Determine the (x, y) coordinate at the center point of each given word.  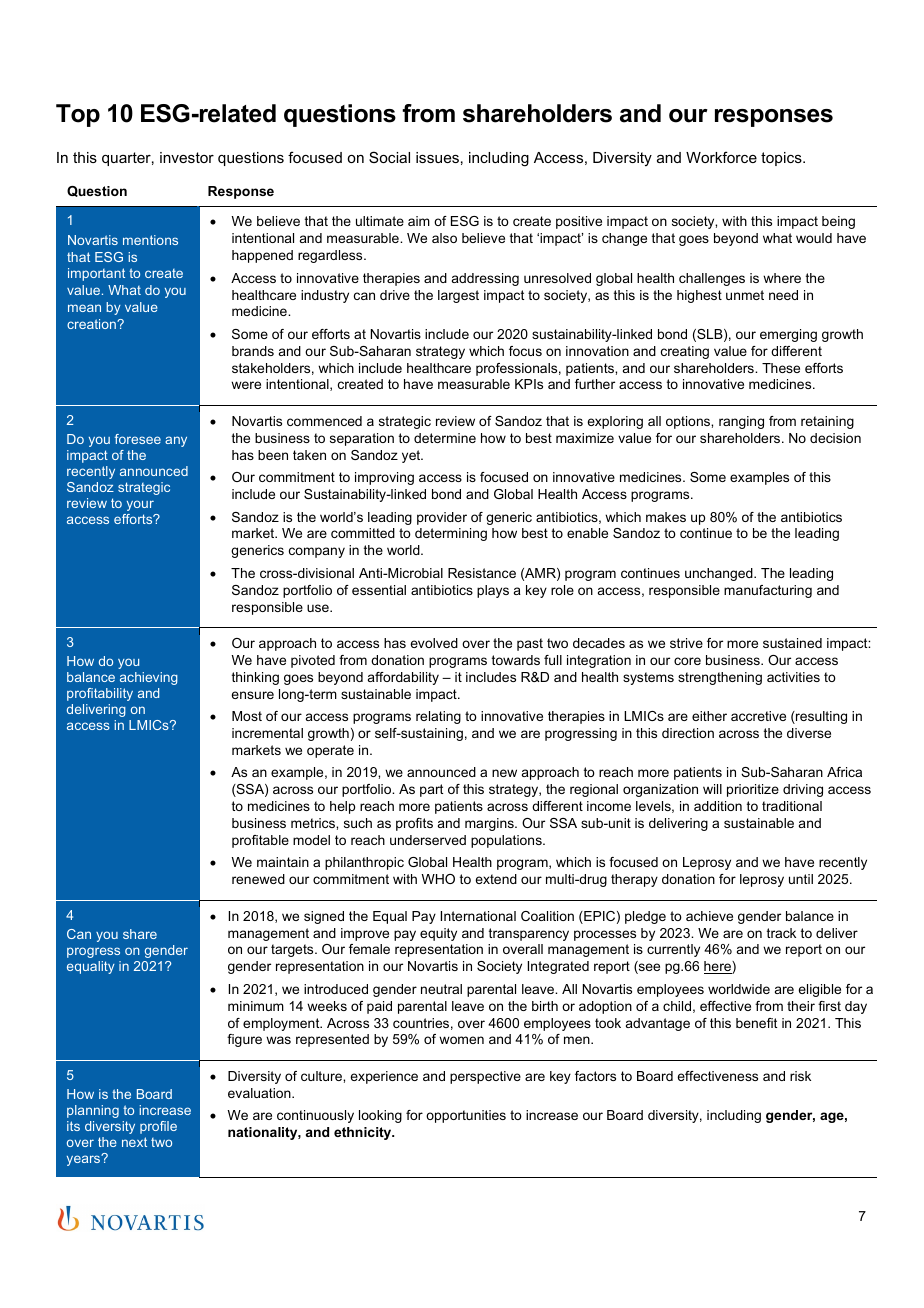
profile (158, 1127)
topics (782, 159)
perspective (485, 1077)
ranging (741, 422)
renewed (258, 879)
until (801, 879)
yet (412, 456)
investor (187, 157)
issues (437, 157)
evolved (434, 643)
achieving (149, 678)
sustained (792, 643)
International (478, 916)
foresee (138, 439)
